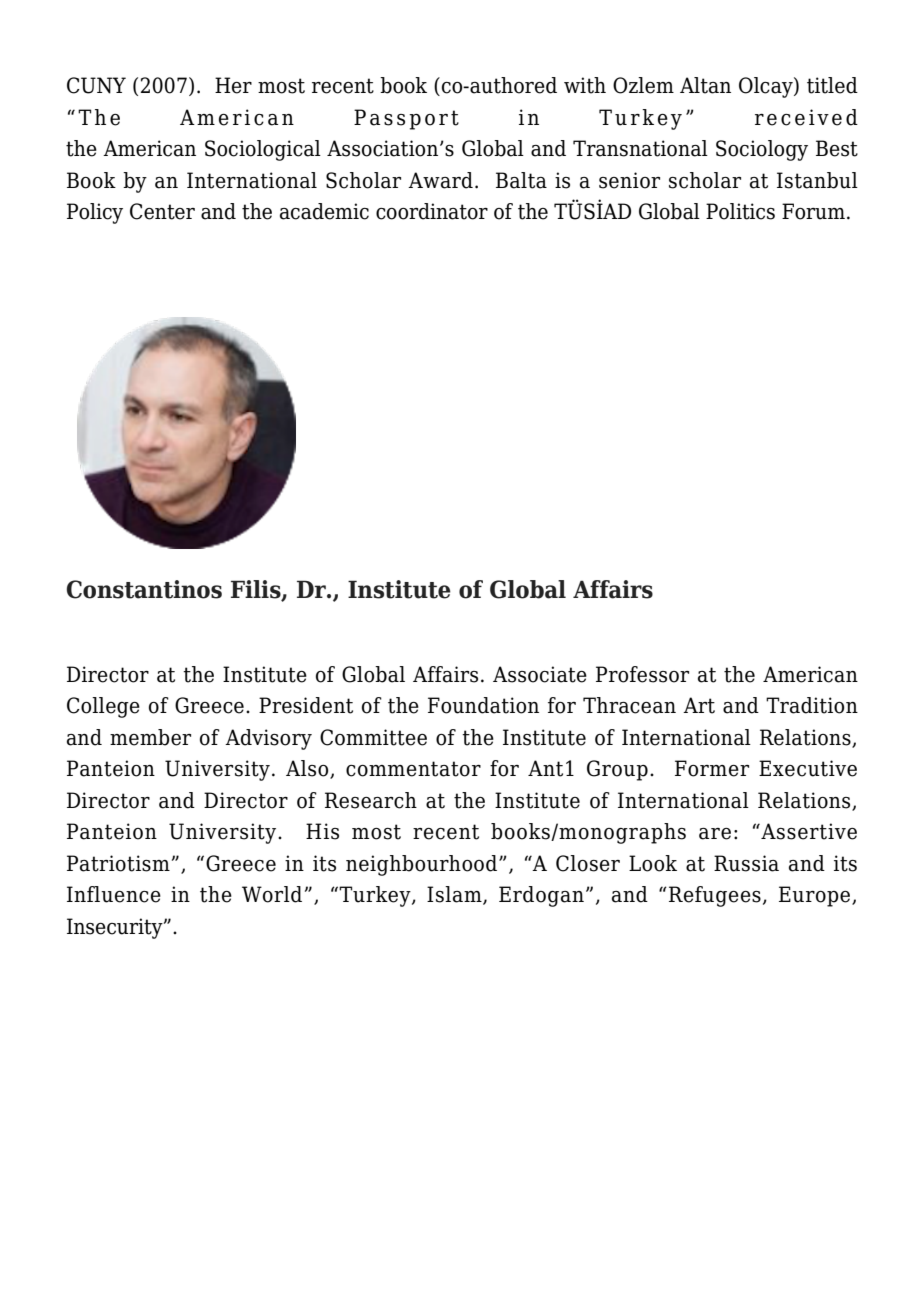 The height and width of the screenshot is (1308, 924). I want to click on Her, so click(233, 85).
